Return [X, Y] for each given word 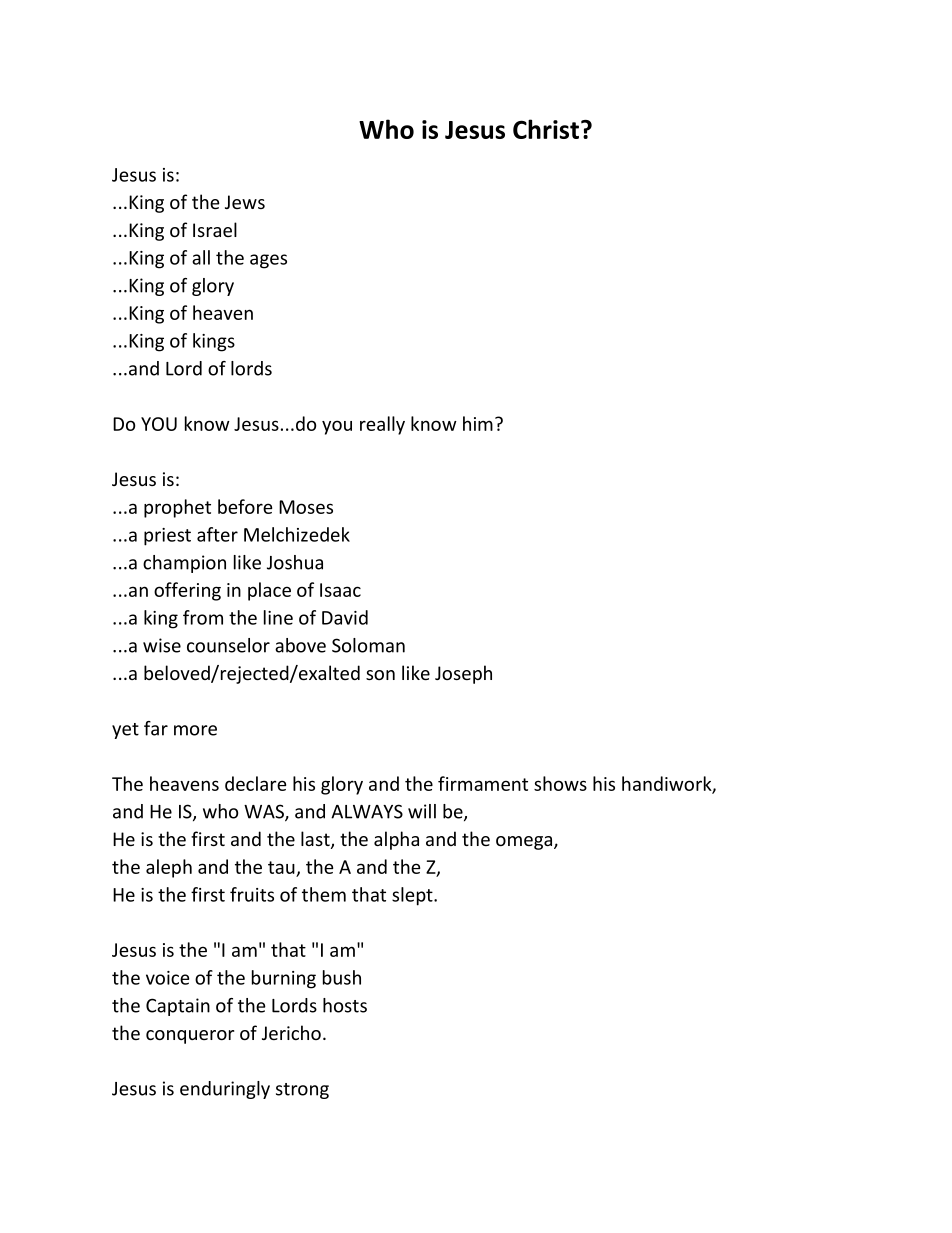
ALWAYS [367, 811]
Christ [546, 129]
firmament [483, 783]
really [382, 425]
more [195, 730]
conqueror [190, 1037]
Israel [215, 229]
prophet [177, 508]
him [478, 423]
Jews [245, 202]
